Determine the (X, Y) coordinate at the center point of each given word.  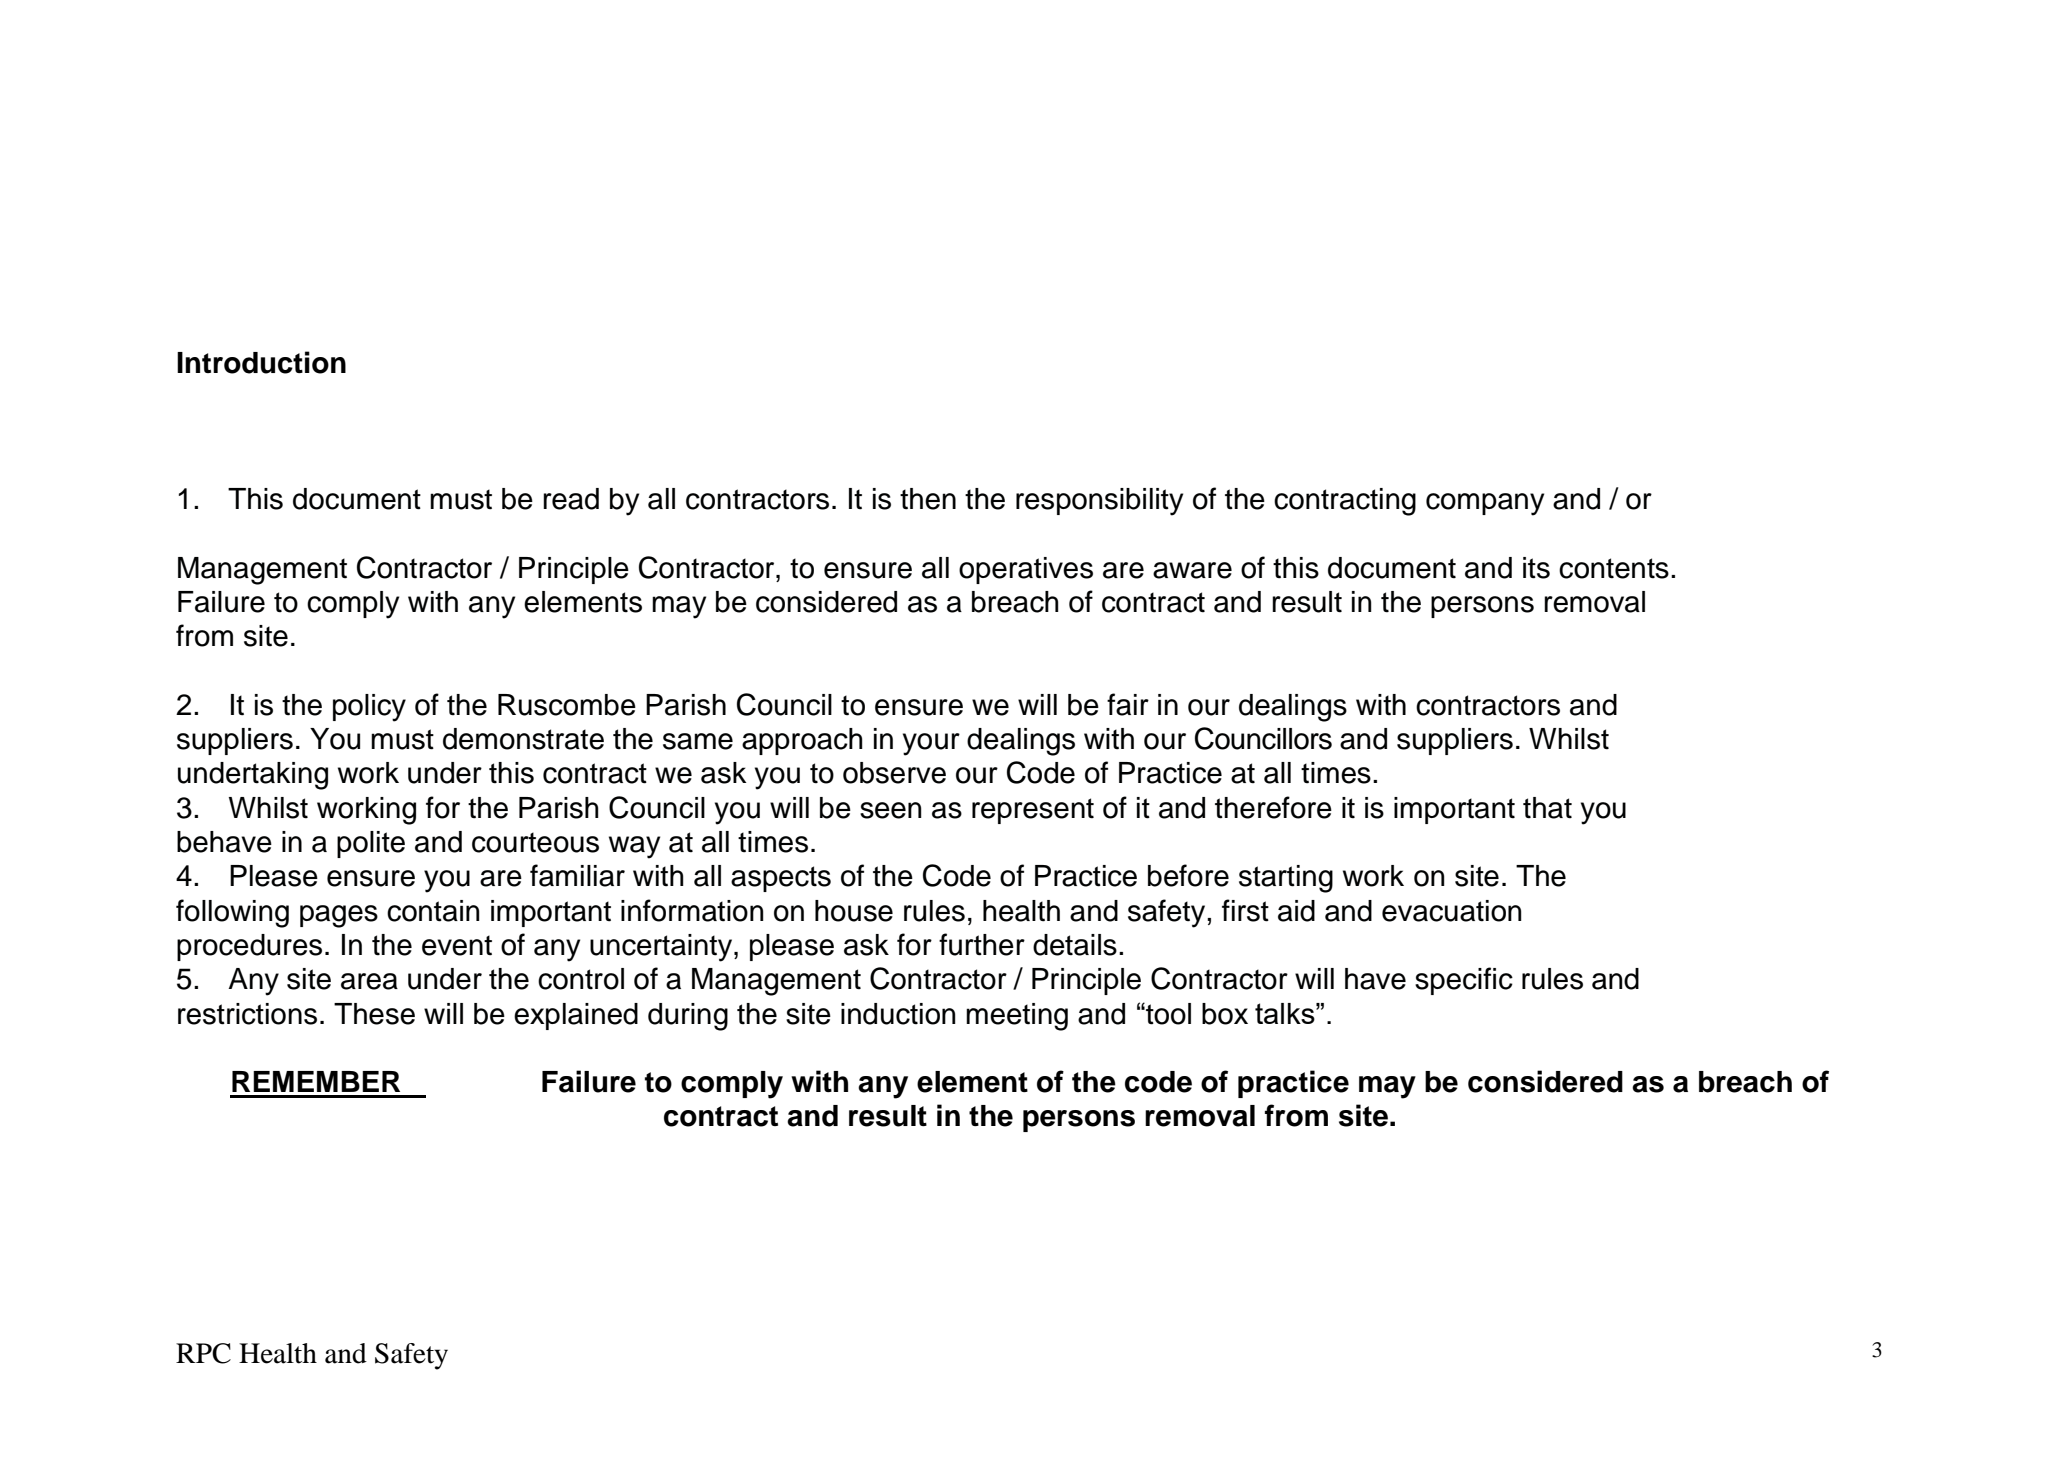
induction (898, 1014)
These (374, 1014)
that (1547, 808)
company (1485, 504)
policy (369, 708)
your (931, 744)
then (928, 499)
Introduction (261, 362)
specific (1464, 981)
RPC (203, 1353)
